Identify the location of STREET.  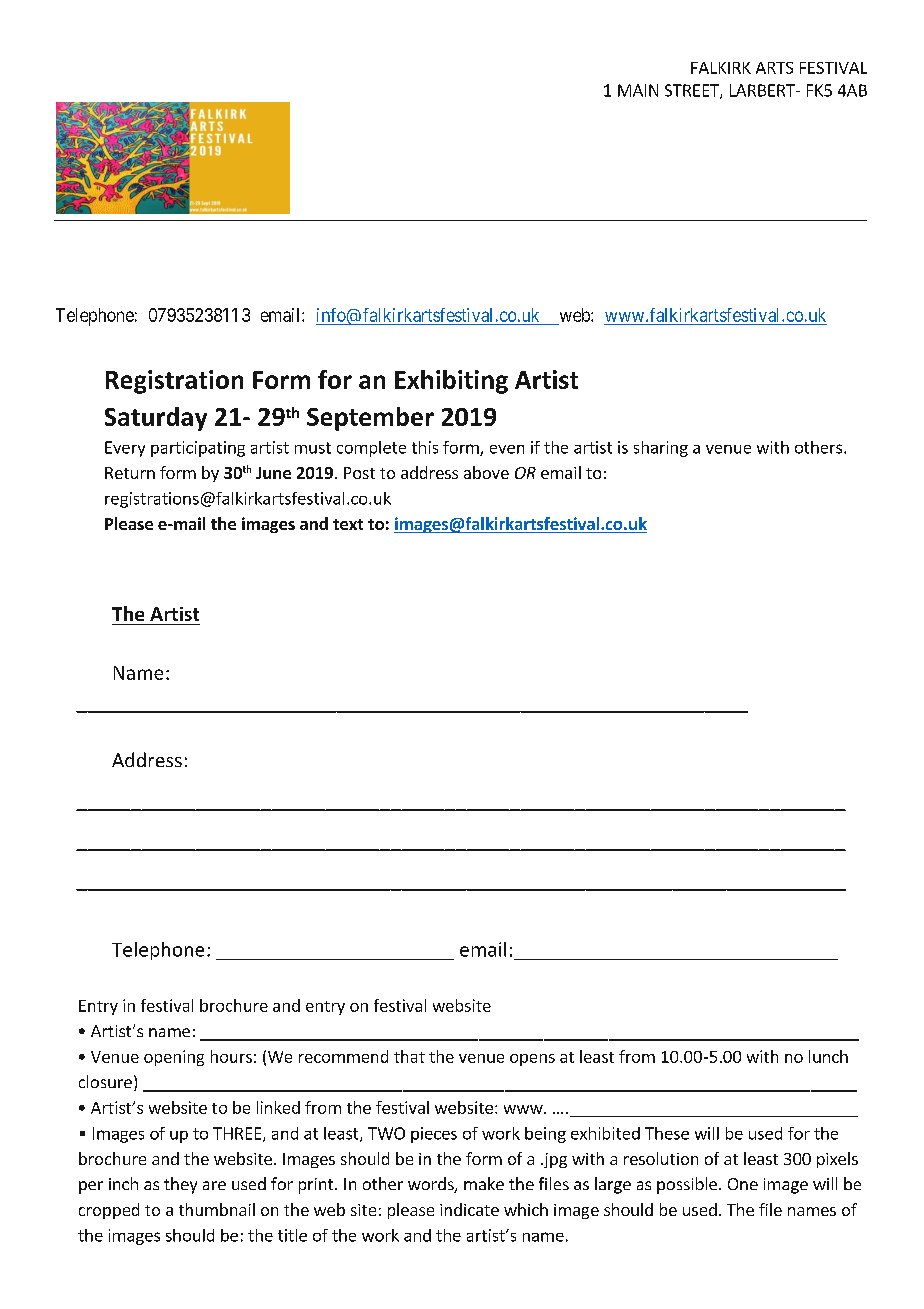
(693, 91).
